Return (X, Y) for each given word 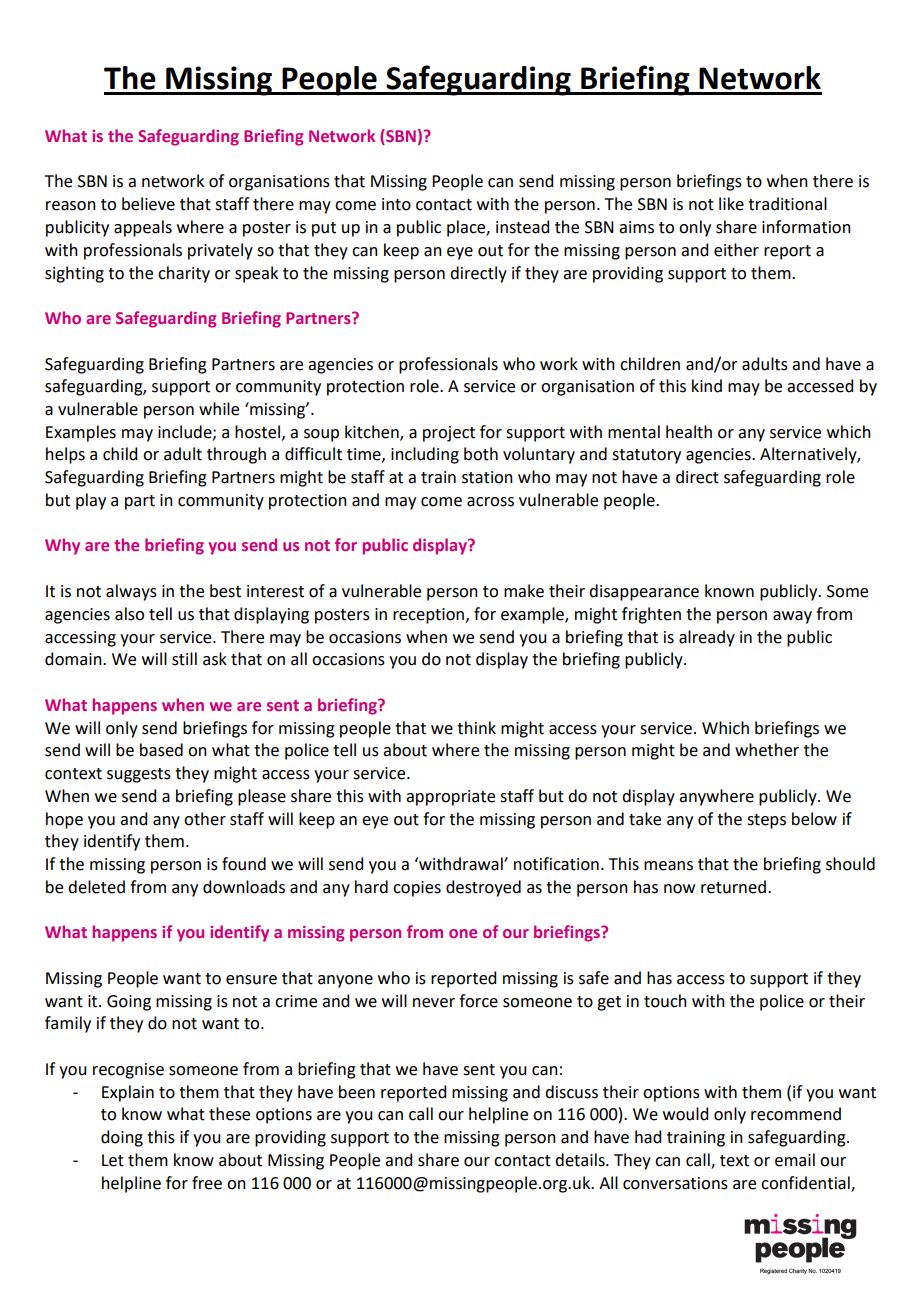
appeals (143, 228)
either (736, 250)
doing (122, 1138)
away (792, 617)
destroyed (483, 888)
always (131, 592)
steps (766, 821)
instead (522, 227)
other (205, 819)
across (490, 502)
